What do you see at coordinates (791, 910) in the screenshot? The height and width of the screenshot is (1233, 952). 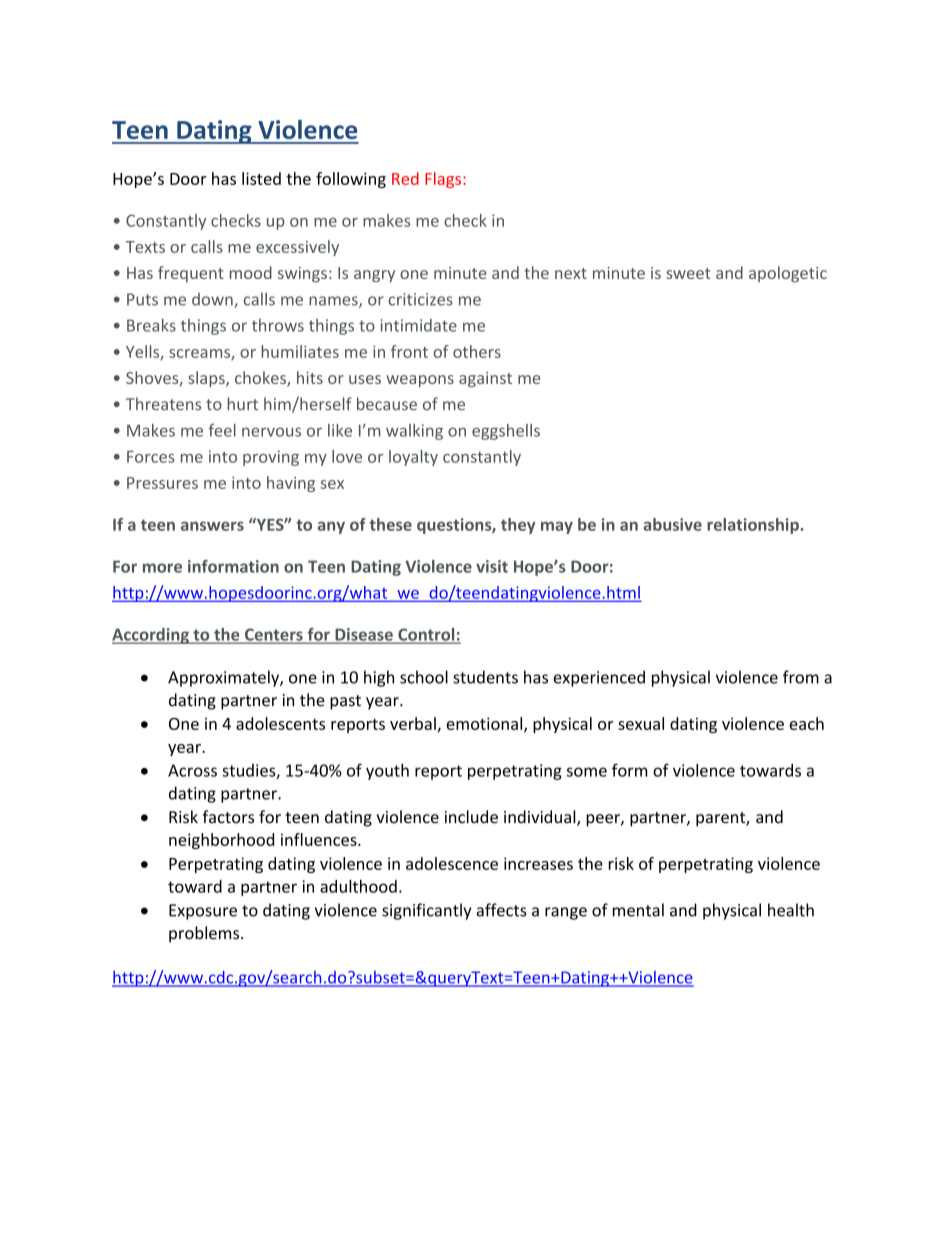 I see `health` at bounding box center [791, 910].
